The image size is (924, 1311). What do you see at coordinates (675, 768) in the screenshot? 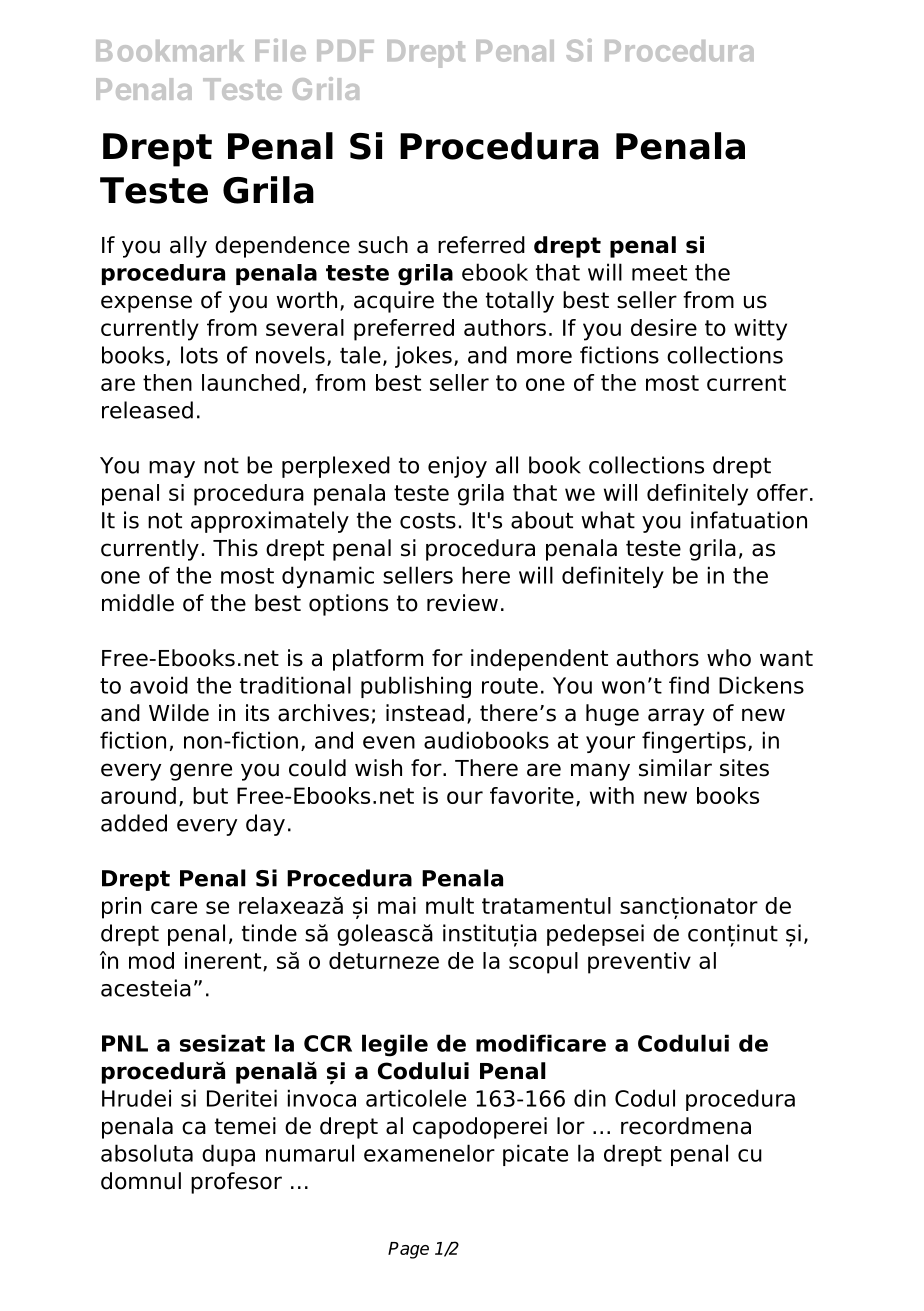
I see `similar` at bounding box center [675, 768].
